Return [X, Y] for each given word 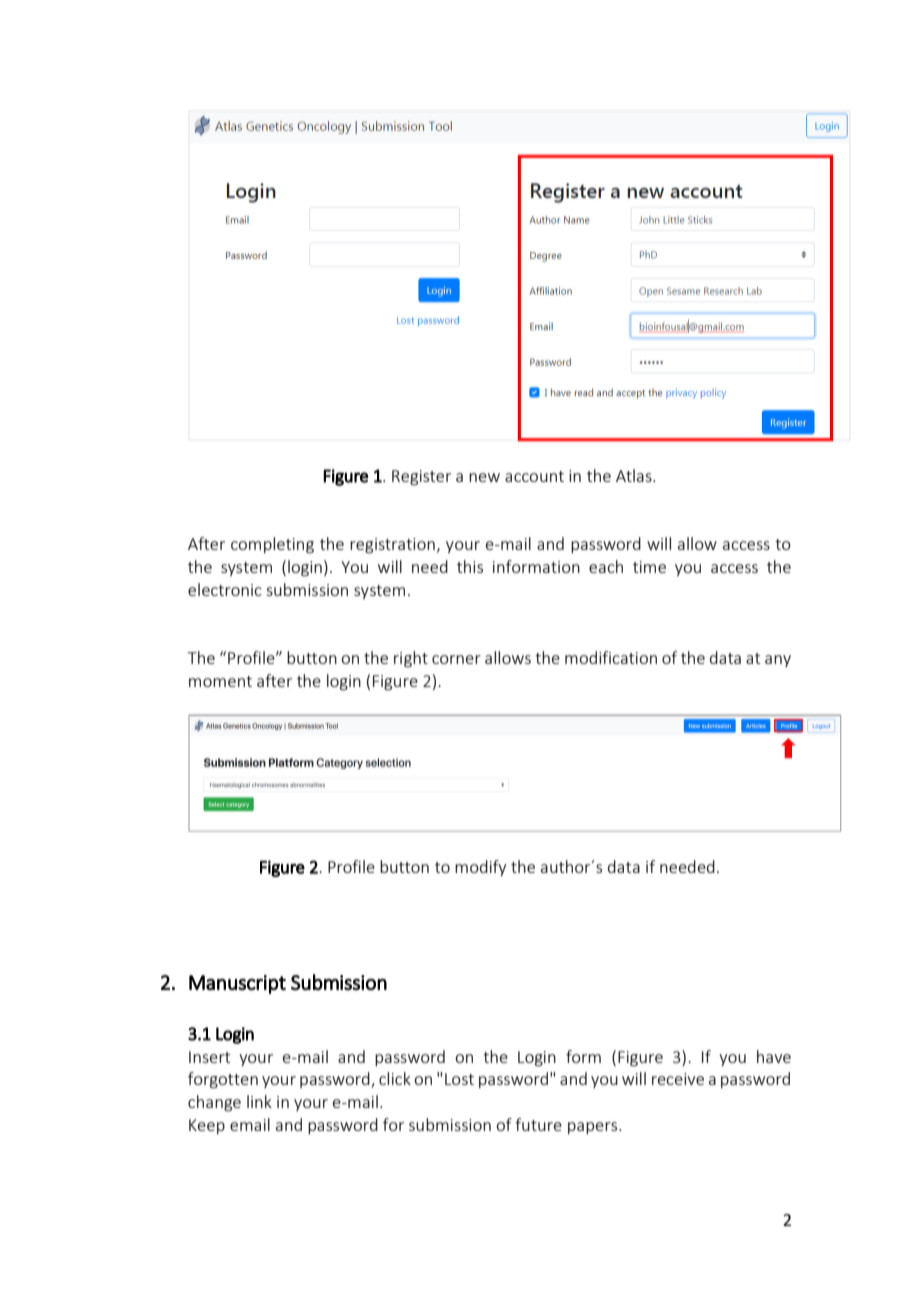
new [484, 477]
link [259, 1101]
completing [272, 545]
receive [678, 1079]
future [538, 1124]
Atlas [635, 475]
